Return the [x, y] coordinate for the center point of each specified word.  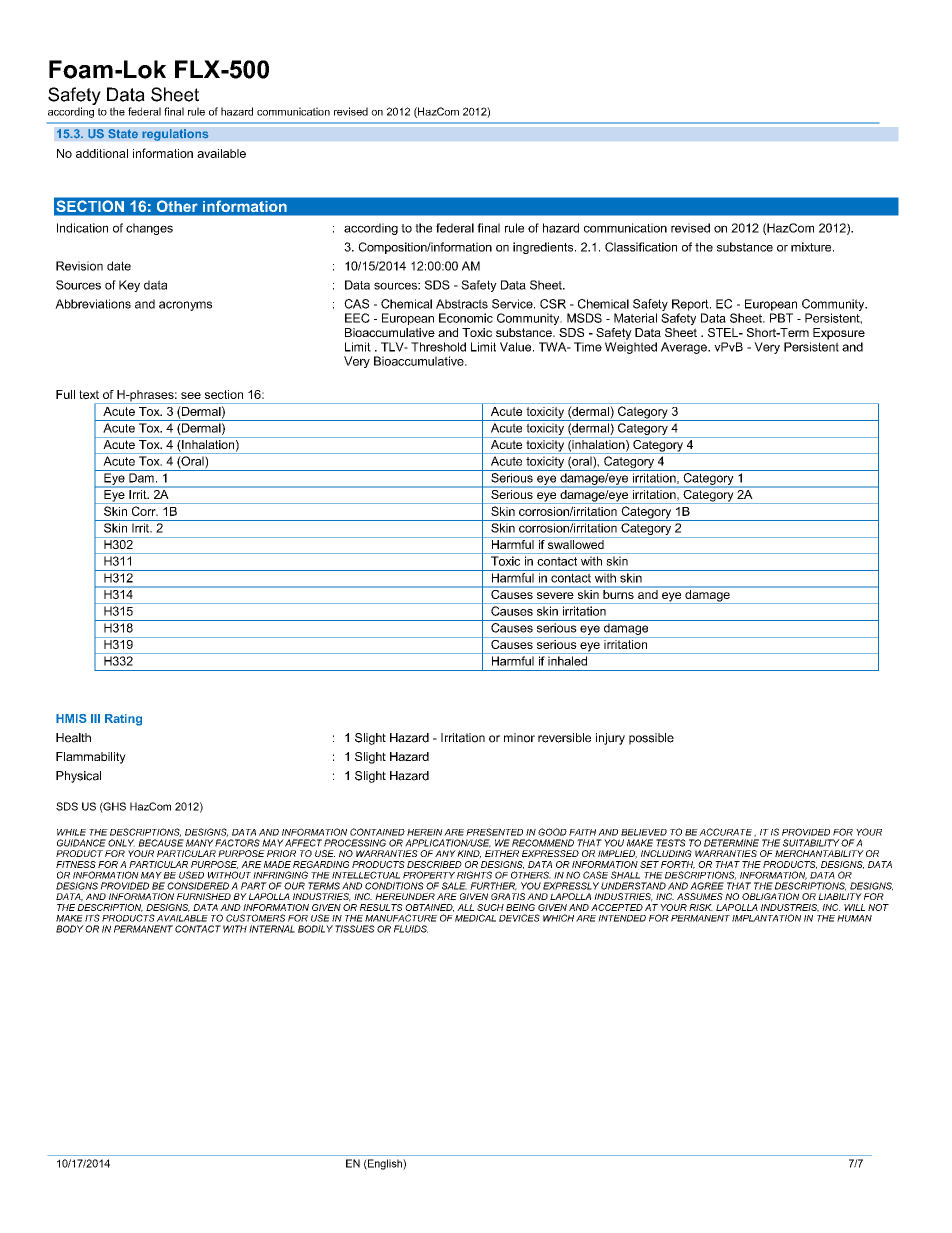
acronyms [185, 306]
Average [685, 348]
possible [651, 739]
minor [519, 738]
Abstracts [462, 304]
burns [618, 593]
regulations [175, 135]
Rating [123, 720]
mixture [812, 247]
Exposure [839, 334]
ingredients [544, 248]
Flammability [91, 758]
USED [191, 875]
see [191, 395]
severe [555, 595]
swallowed [576, 544]
